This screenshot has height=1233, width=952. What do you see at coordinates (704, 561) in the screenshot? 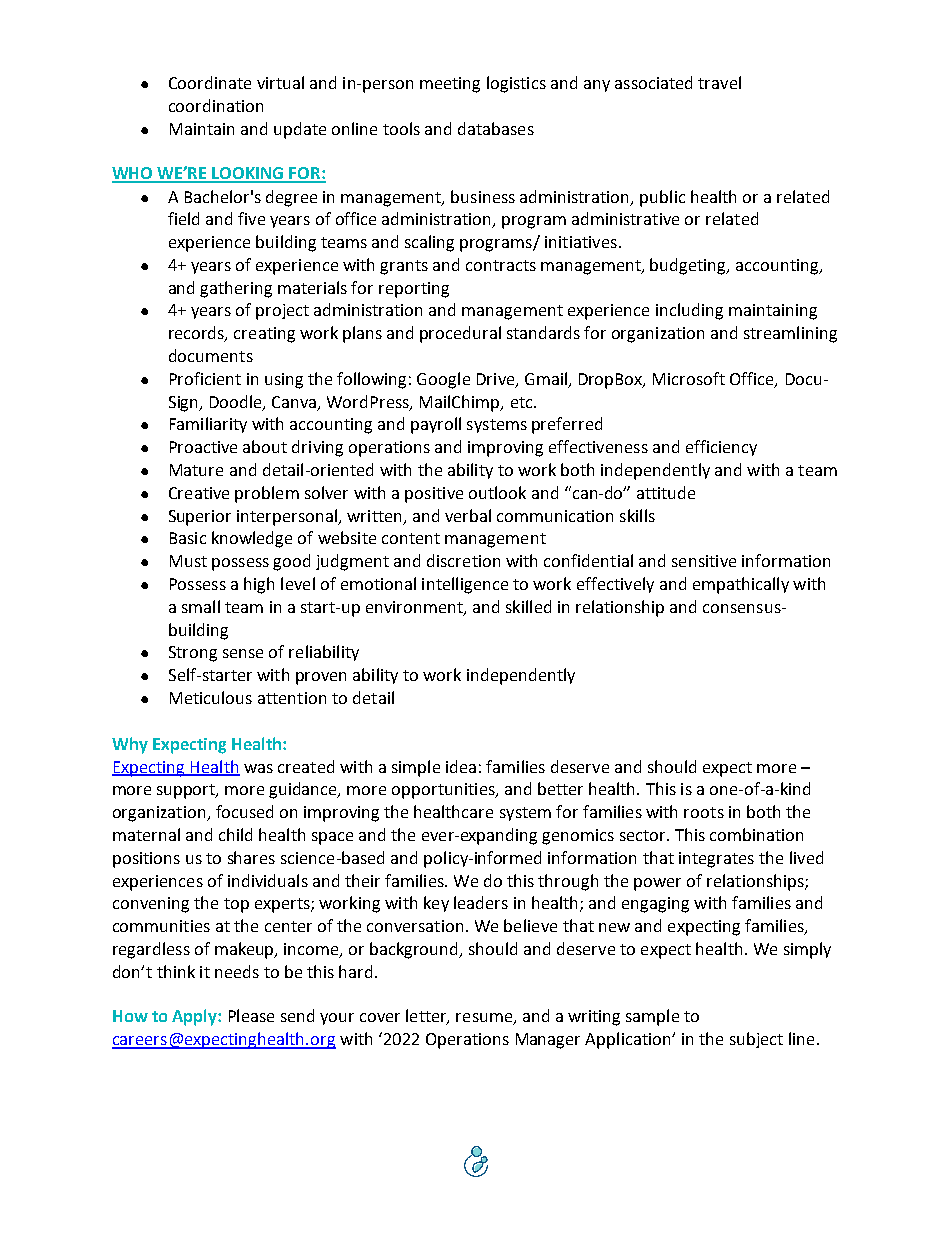
I see `sensitive` at bounding box center [704, 561].
